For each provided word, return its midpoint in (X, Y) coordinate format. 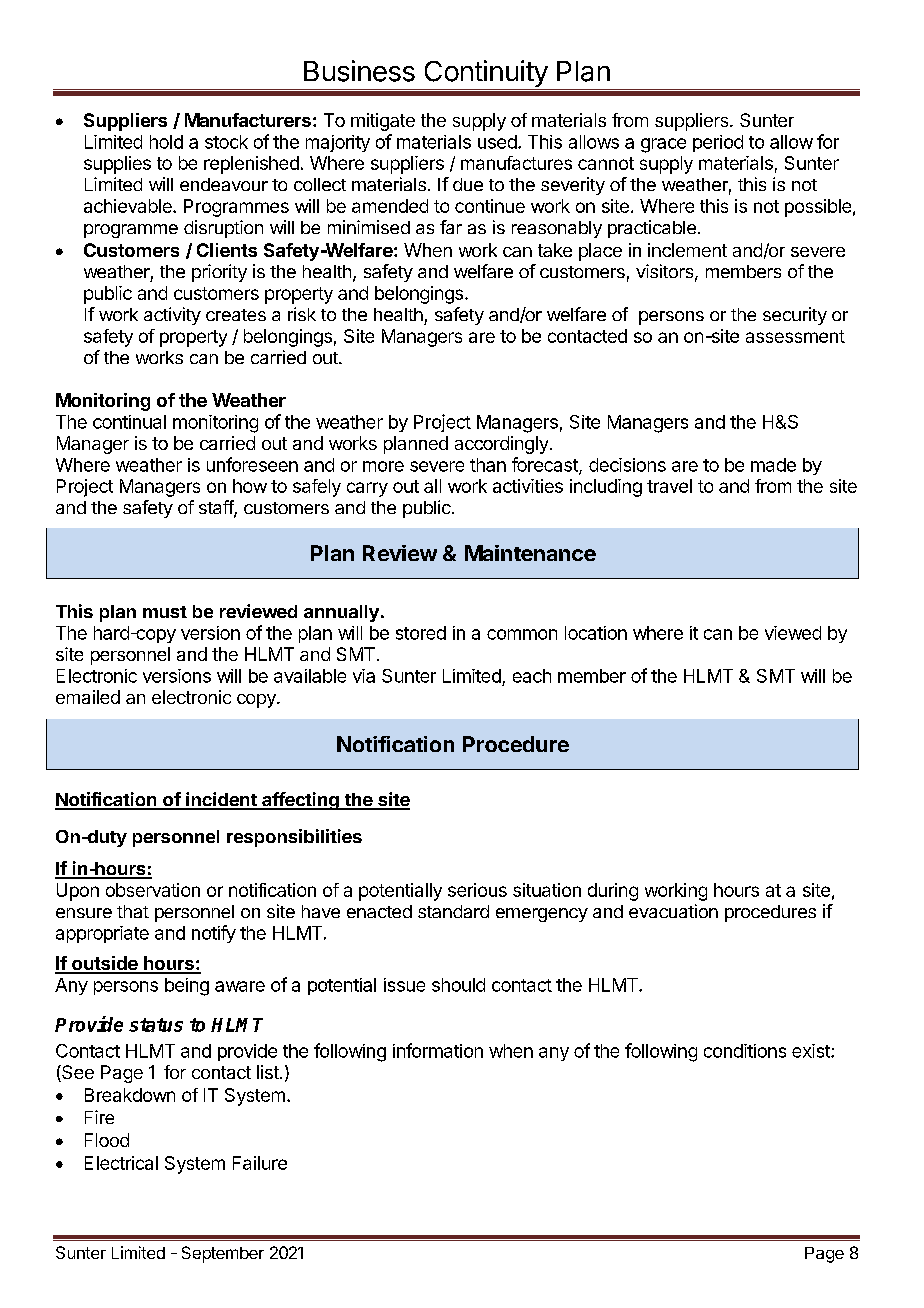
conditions (745, 1051)
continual (129, 422)
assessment (795, 336)
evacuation (673, 911)
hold (166, 142)
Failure (260, 1163)
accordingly (501, 445)
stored (421, 633)
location (596, 633)
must (165, 612)
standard (453, 911)
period (718, 143)
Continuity (485, 75)
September (223, 1254)
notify (214, 934)
